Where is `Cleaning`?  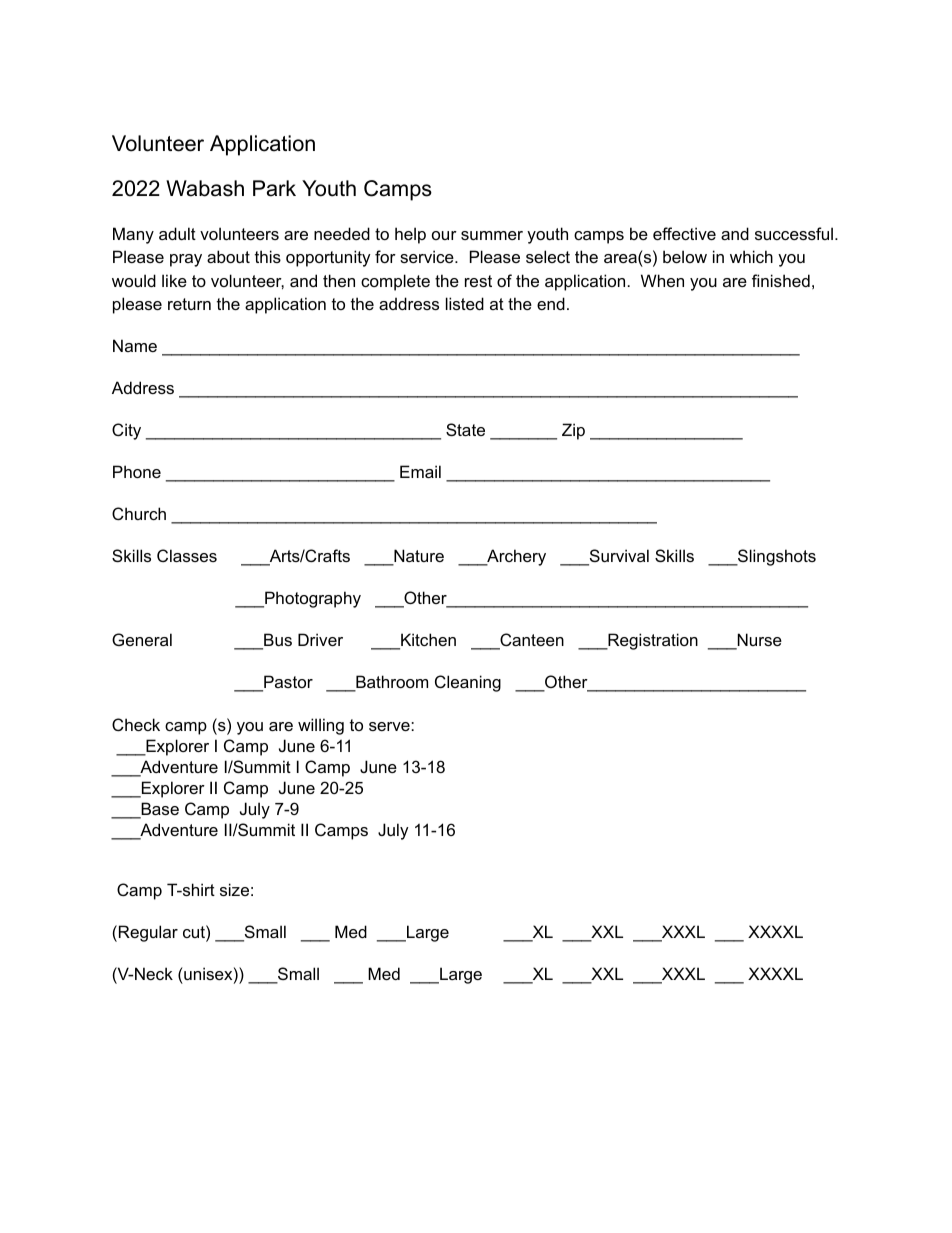
Cleaning is located at coordinates (468, 683).
